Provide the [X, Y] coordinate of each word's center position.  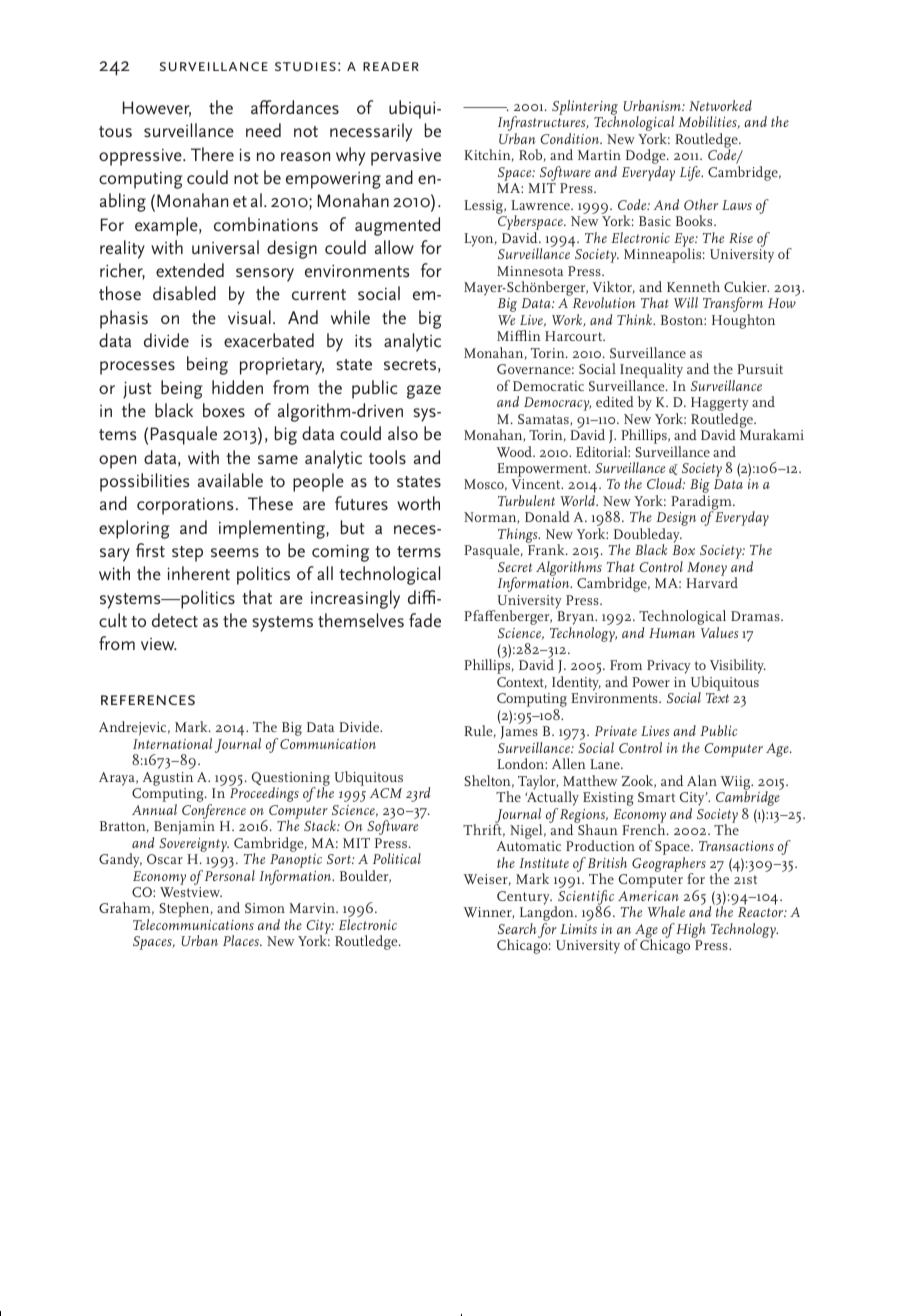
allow [394, 247]
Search [517, 928]
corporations [185, 506]
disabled [184, 293]
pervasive [406, 157]
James [520, 734]
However [157, 109]
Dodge [647, 158]
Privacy [669, 667]
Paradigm [702, 504]
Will [686, 302]
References [148, 700]
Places [242, 940]
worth [418, 503]
